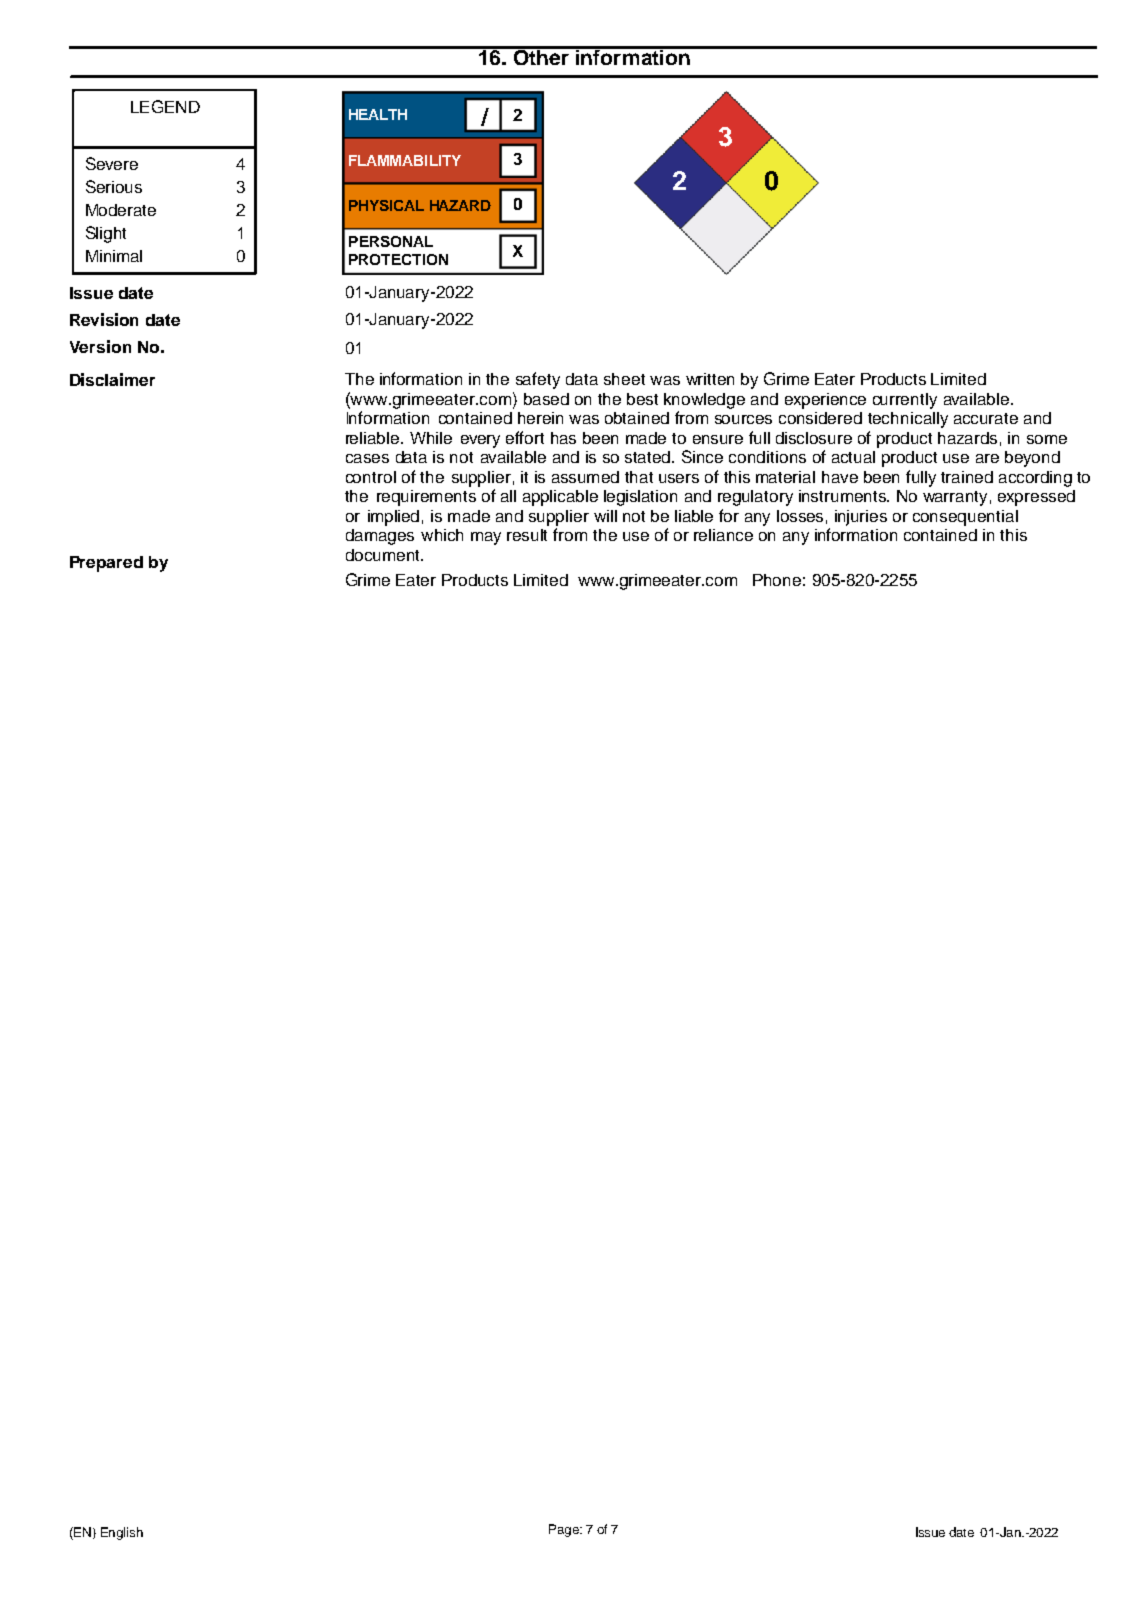 The image size is (1139, 1612). I want to click on currently, so click(905, 401).
